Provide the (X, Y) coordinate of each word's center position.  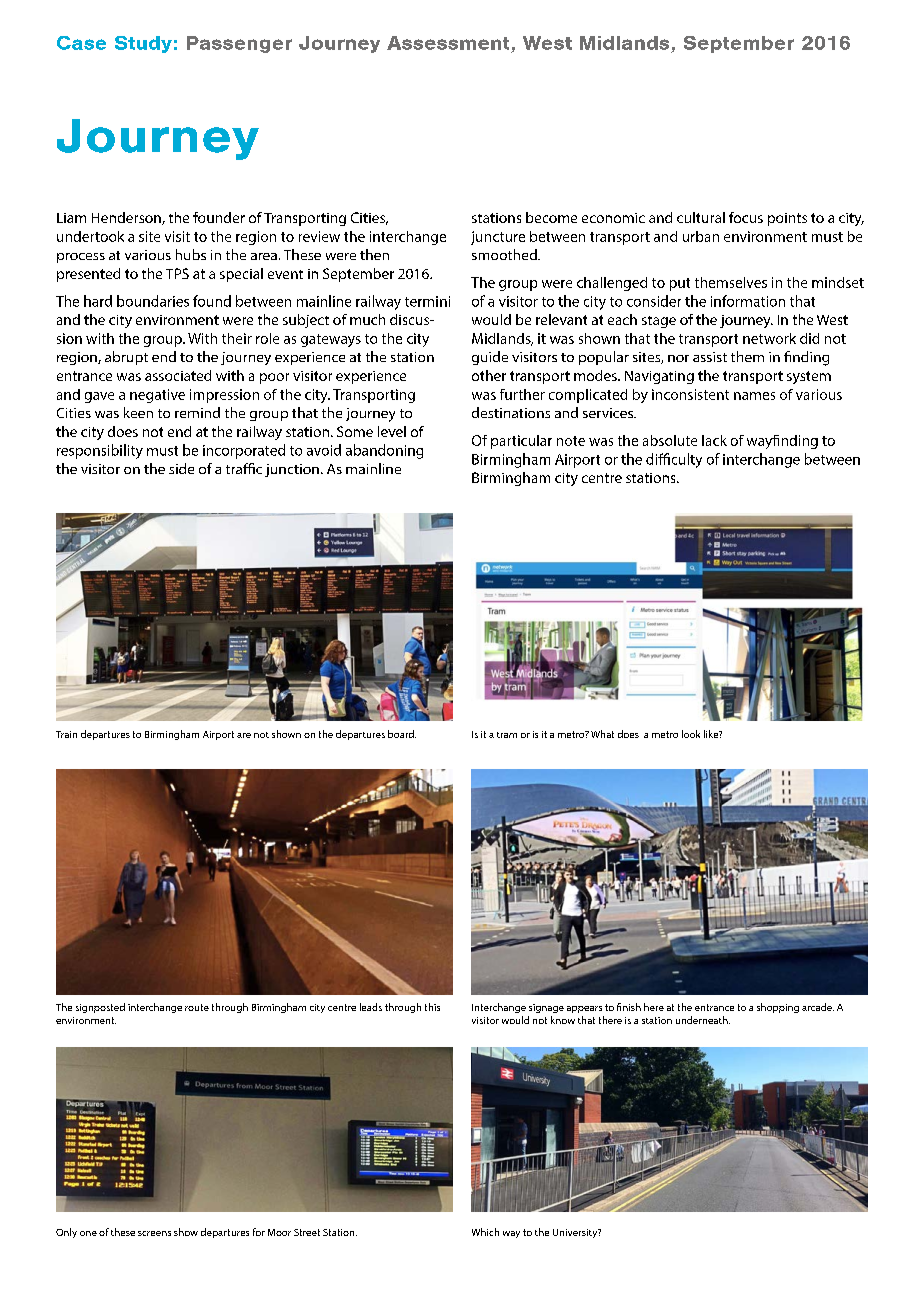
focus (746, 217)
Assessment (448, 43)
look (691, 734)
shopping (778, 1008)
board (402, 734)
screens (154, 1233)
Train (66, 734)
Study (143, 44)
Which (485, 1232)
